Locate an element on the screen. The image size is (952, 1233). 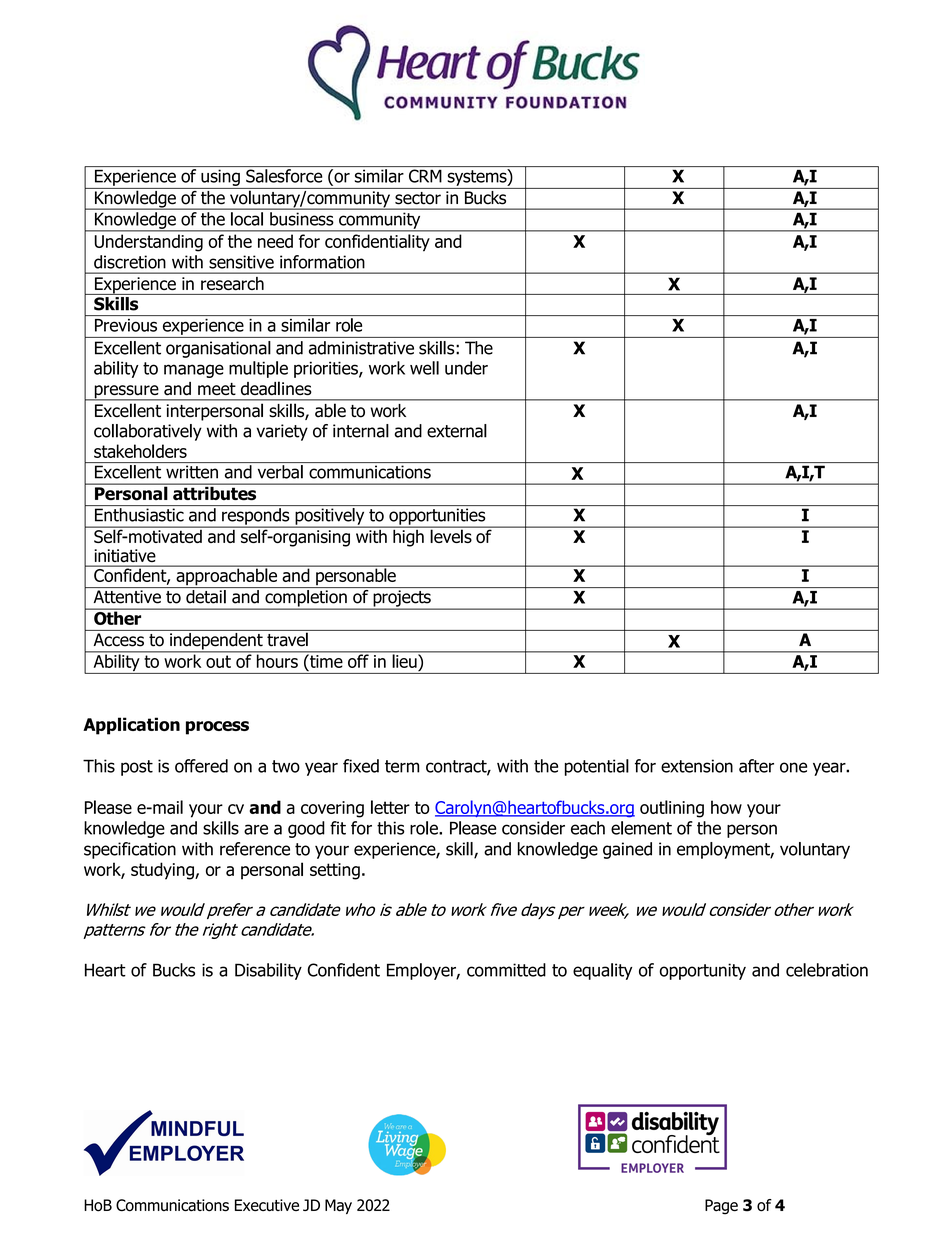
after is located at coordinates (756, 766).
